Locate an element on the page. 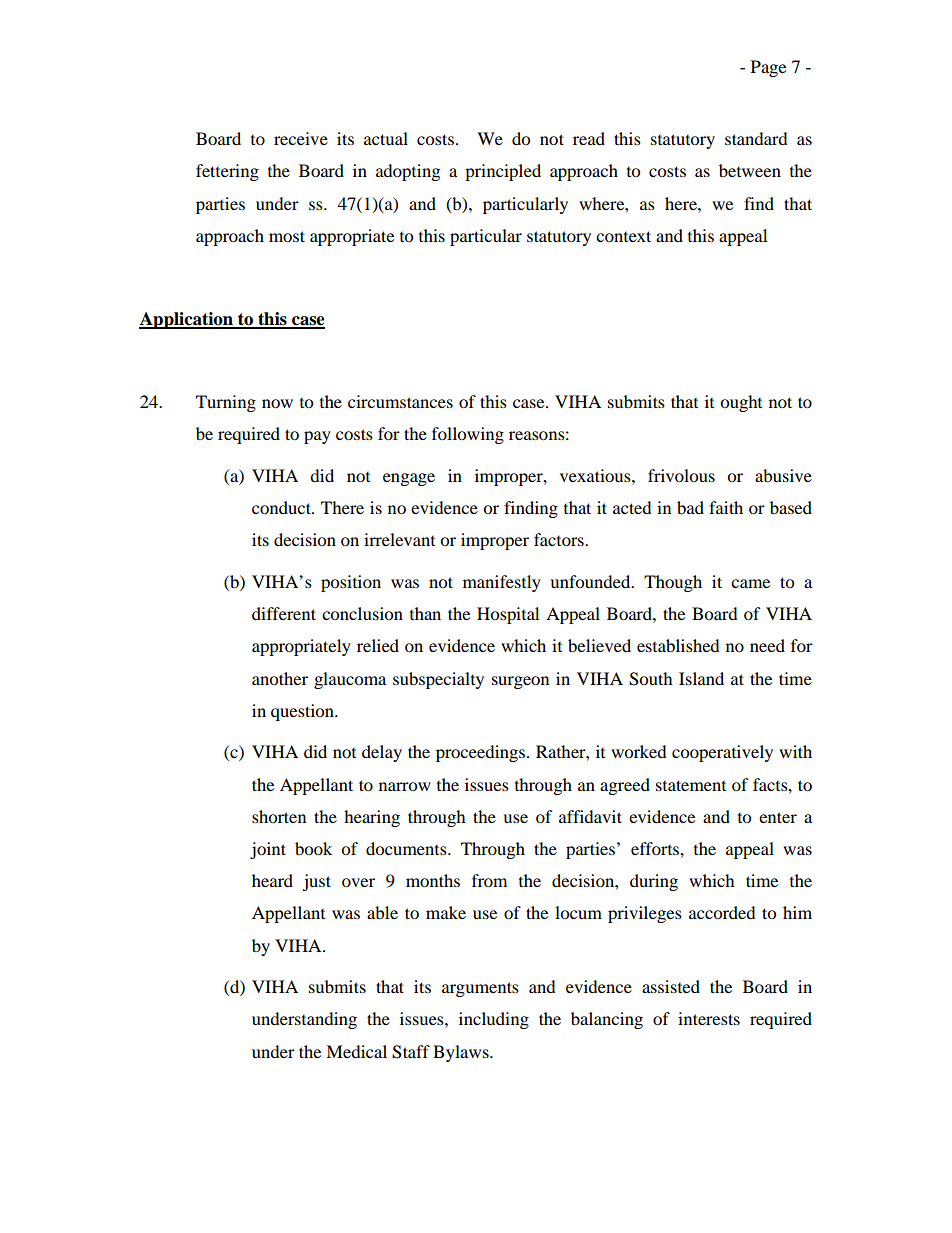 This image has height=1233, width=952. joint is located at coordinates (268, 850).
